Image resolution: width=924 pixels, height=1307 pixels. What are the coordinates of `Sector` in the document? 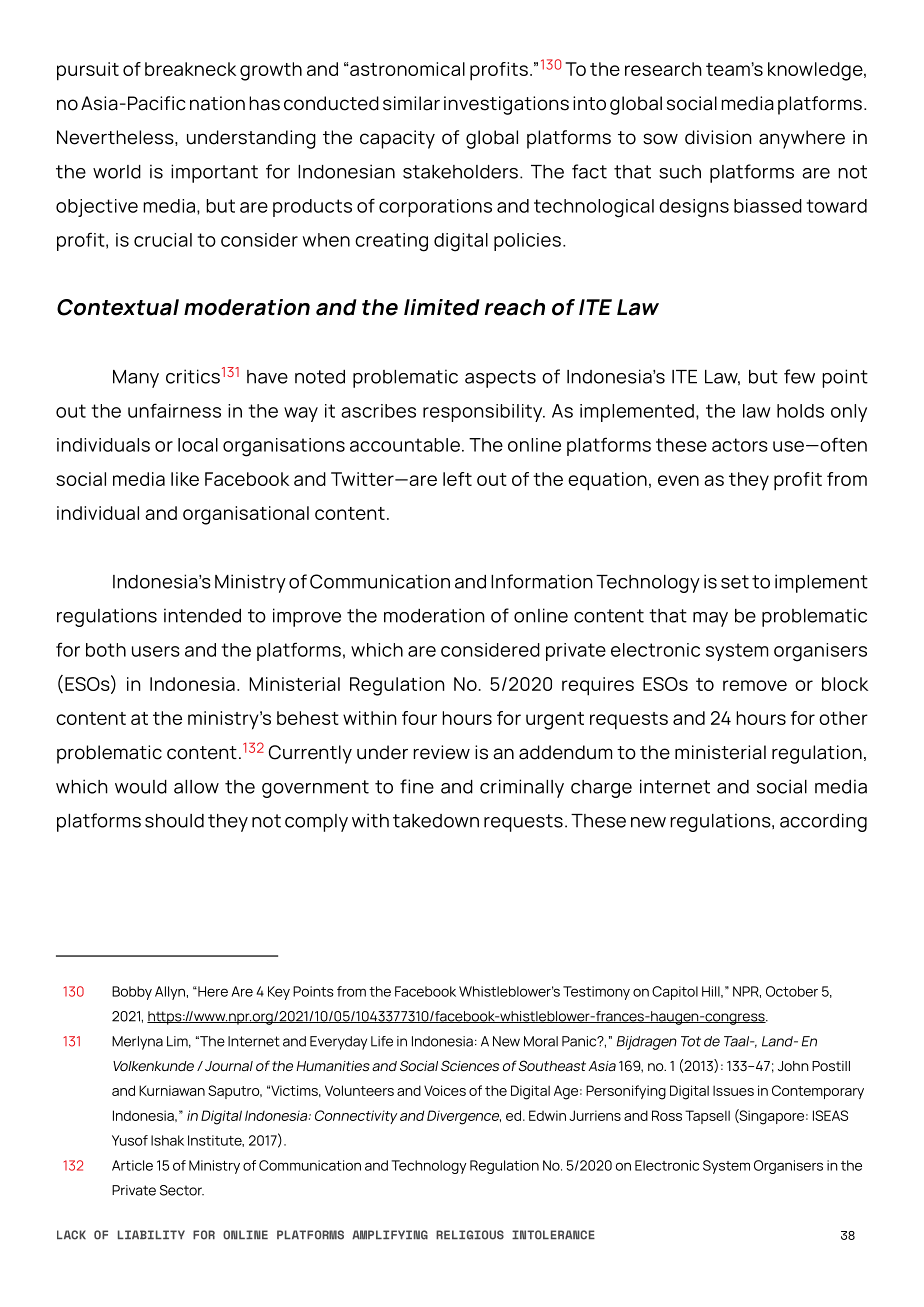 It's located at (182, 1190).
